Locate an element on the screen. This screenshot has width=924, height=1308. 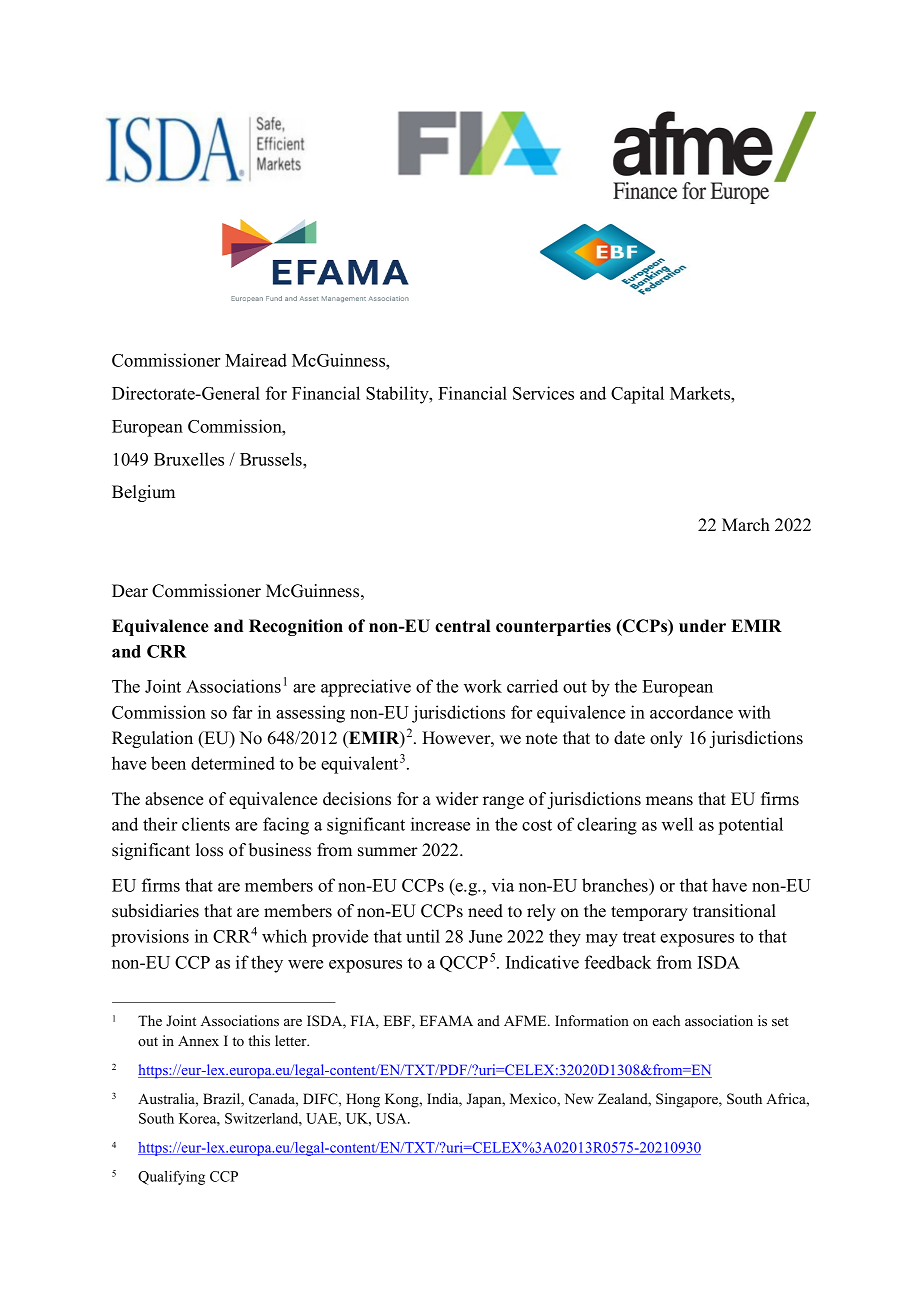
Services is located at coordinates (543, 393).
